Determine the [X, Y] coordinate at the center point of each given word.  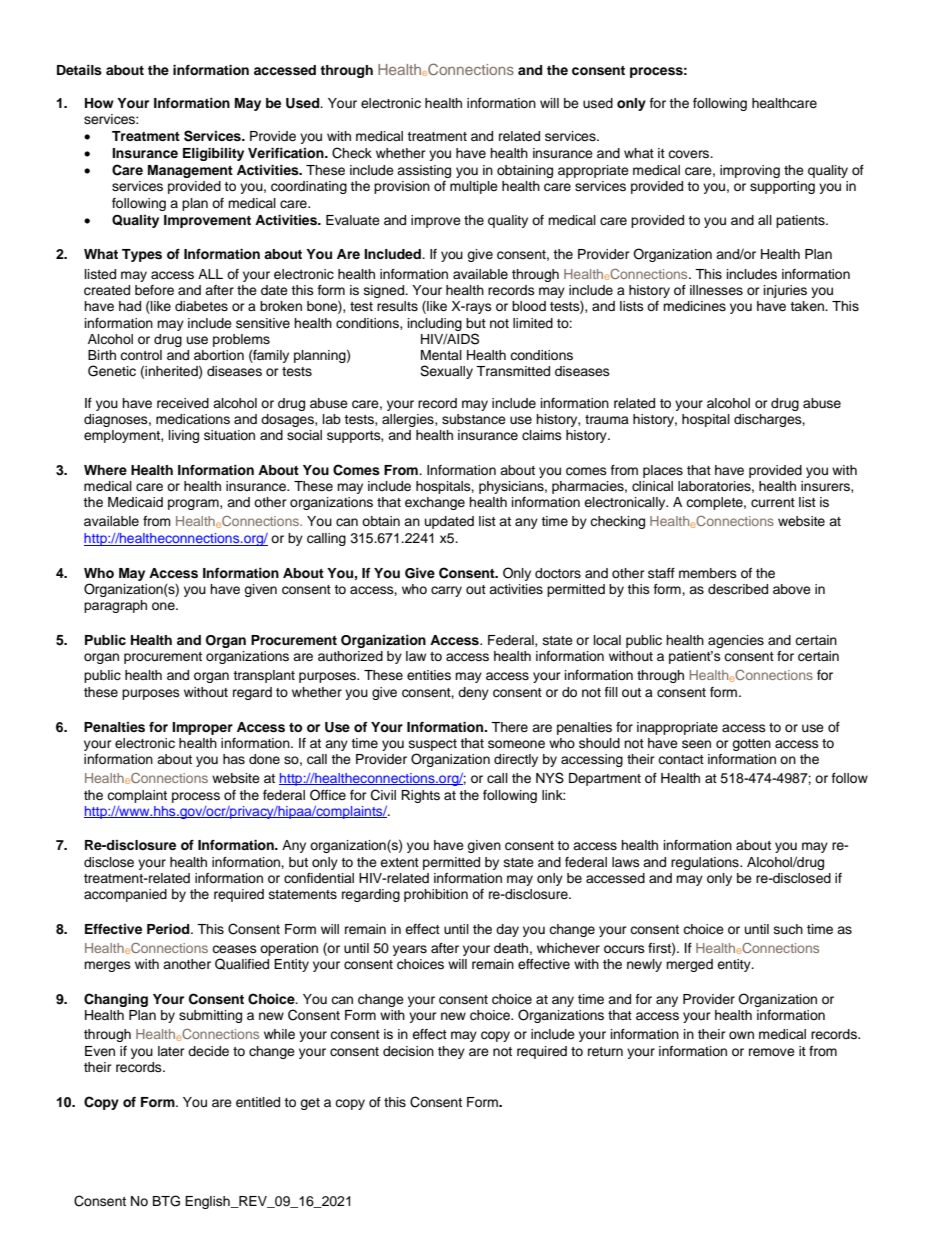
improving [750, 171]
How [99, 103]
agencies [736, 641]
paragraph [115, 606]
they [451, 1052]
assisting [424, 171]
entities [429, 675]
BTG [166, 1201]
